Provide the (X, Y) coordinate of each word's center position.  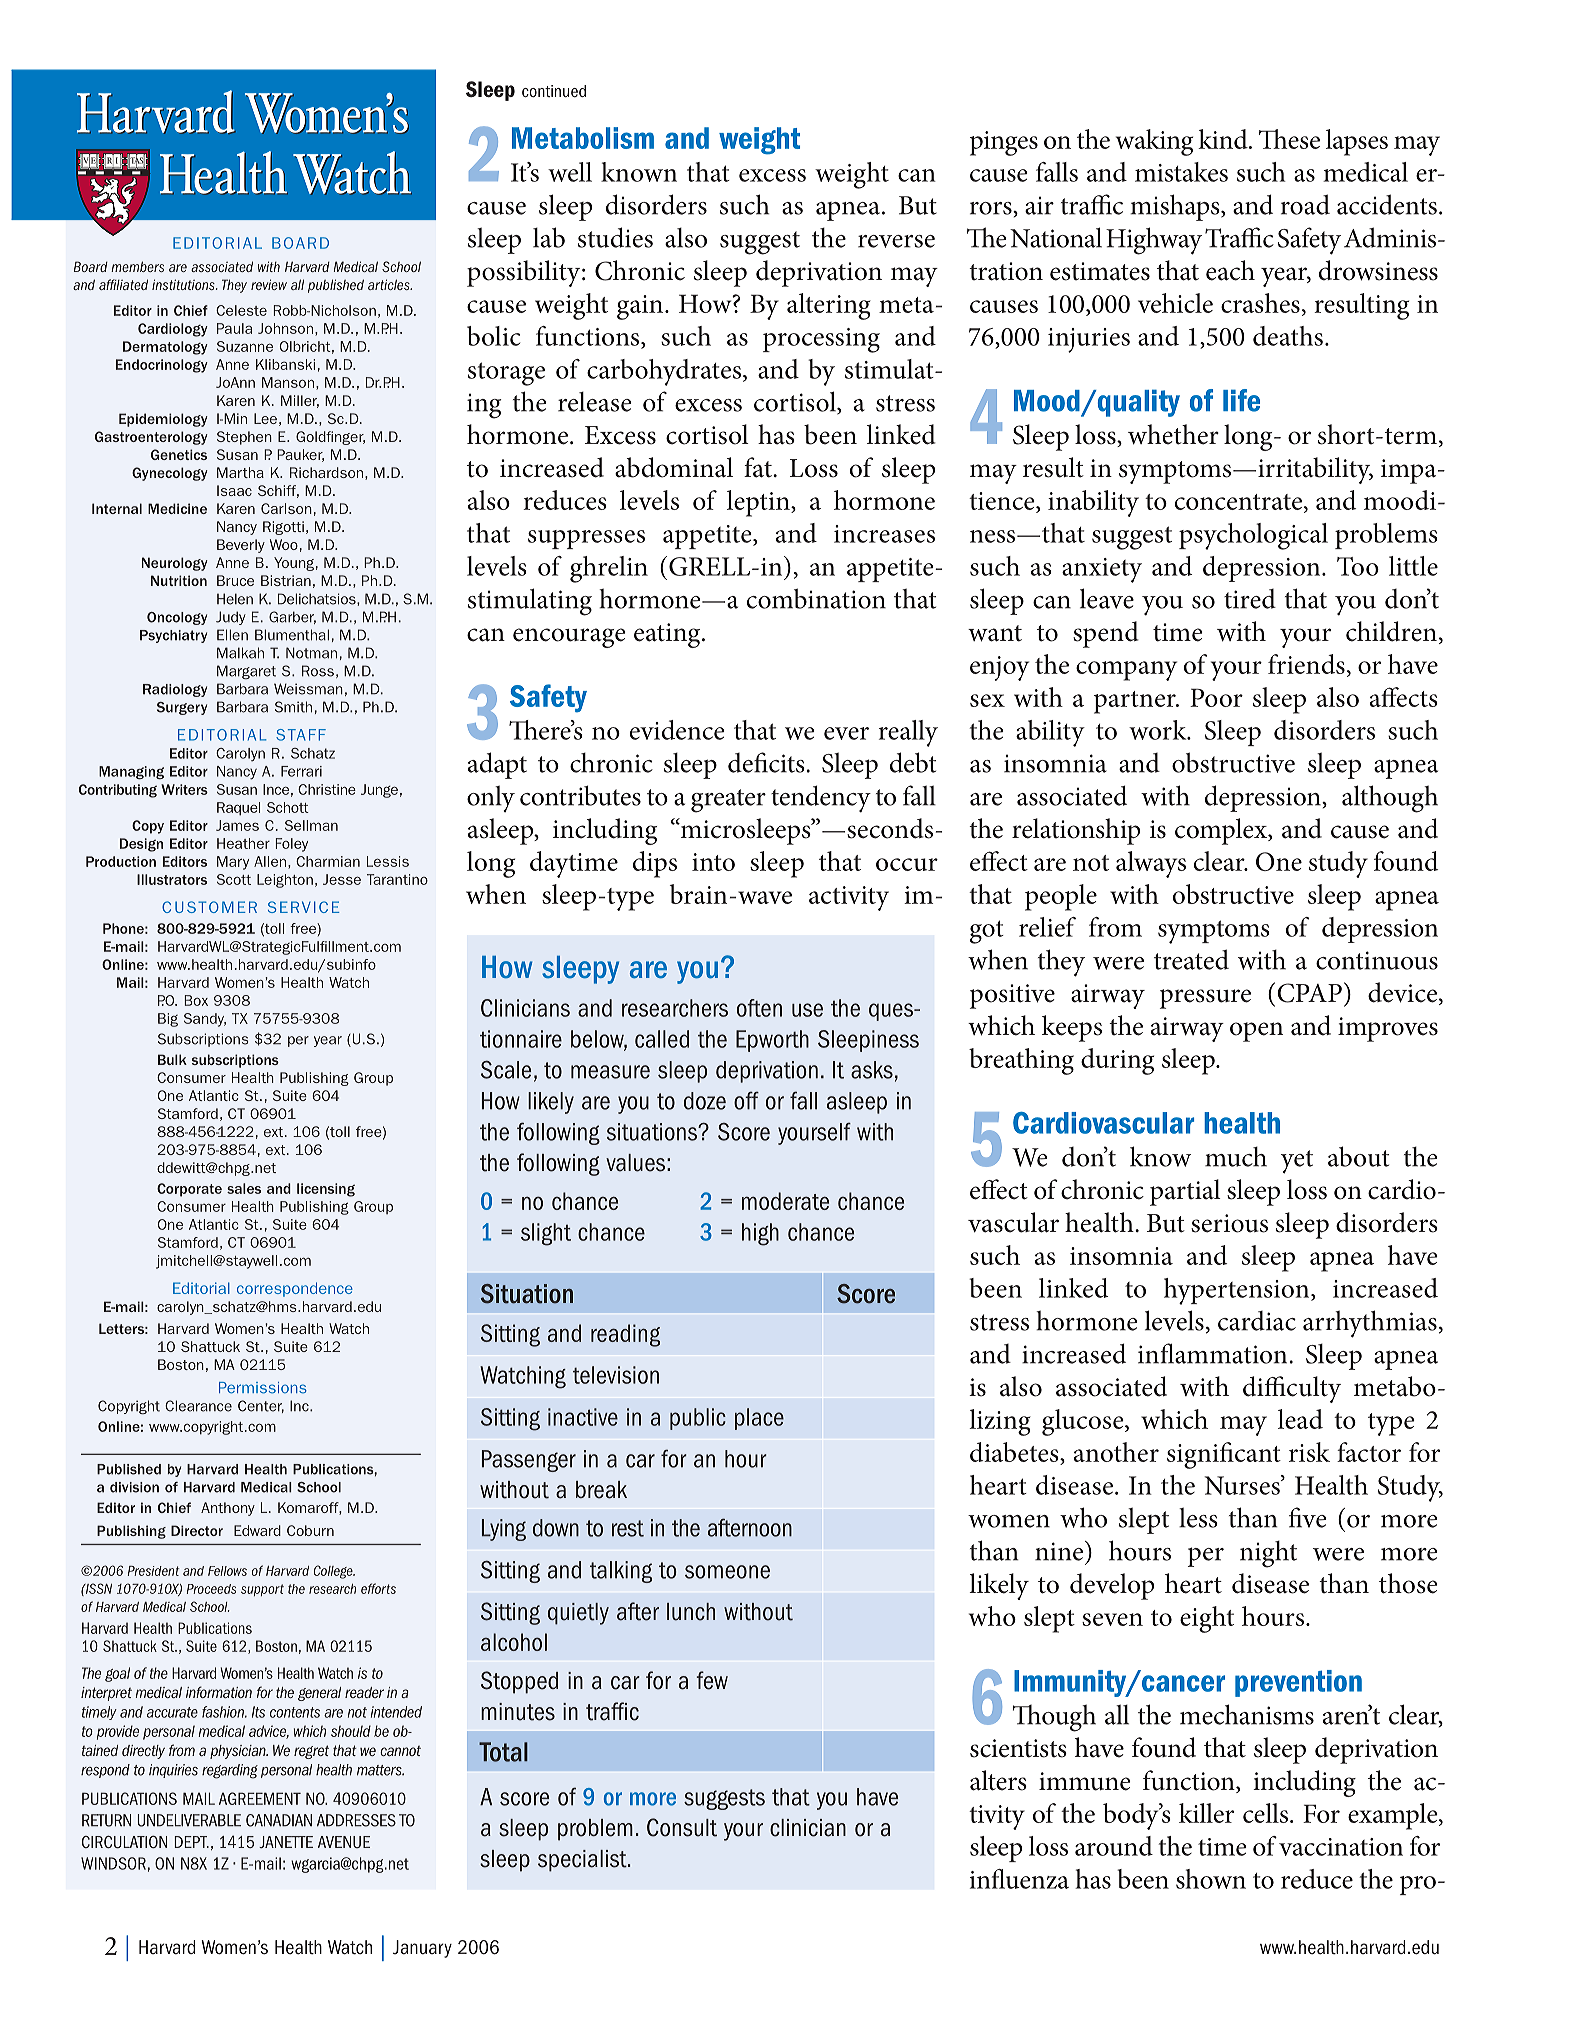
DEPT (191, 1842)
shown (1211, 1879)
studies (615, 237)
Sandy (205, 1020)
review (269, 284)
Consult (682, 1827)
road (1305, 204)
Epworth (772, 1041)
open (1256, 1032)
